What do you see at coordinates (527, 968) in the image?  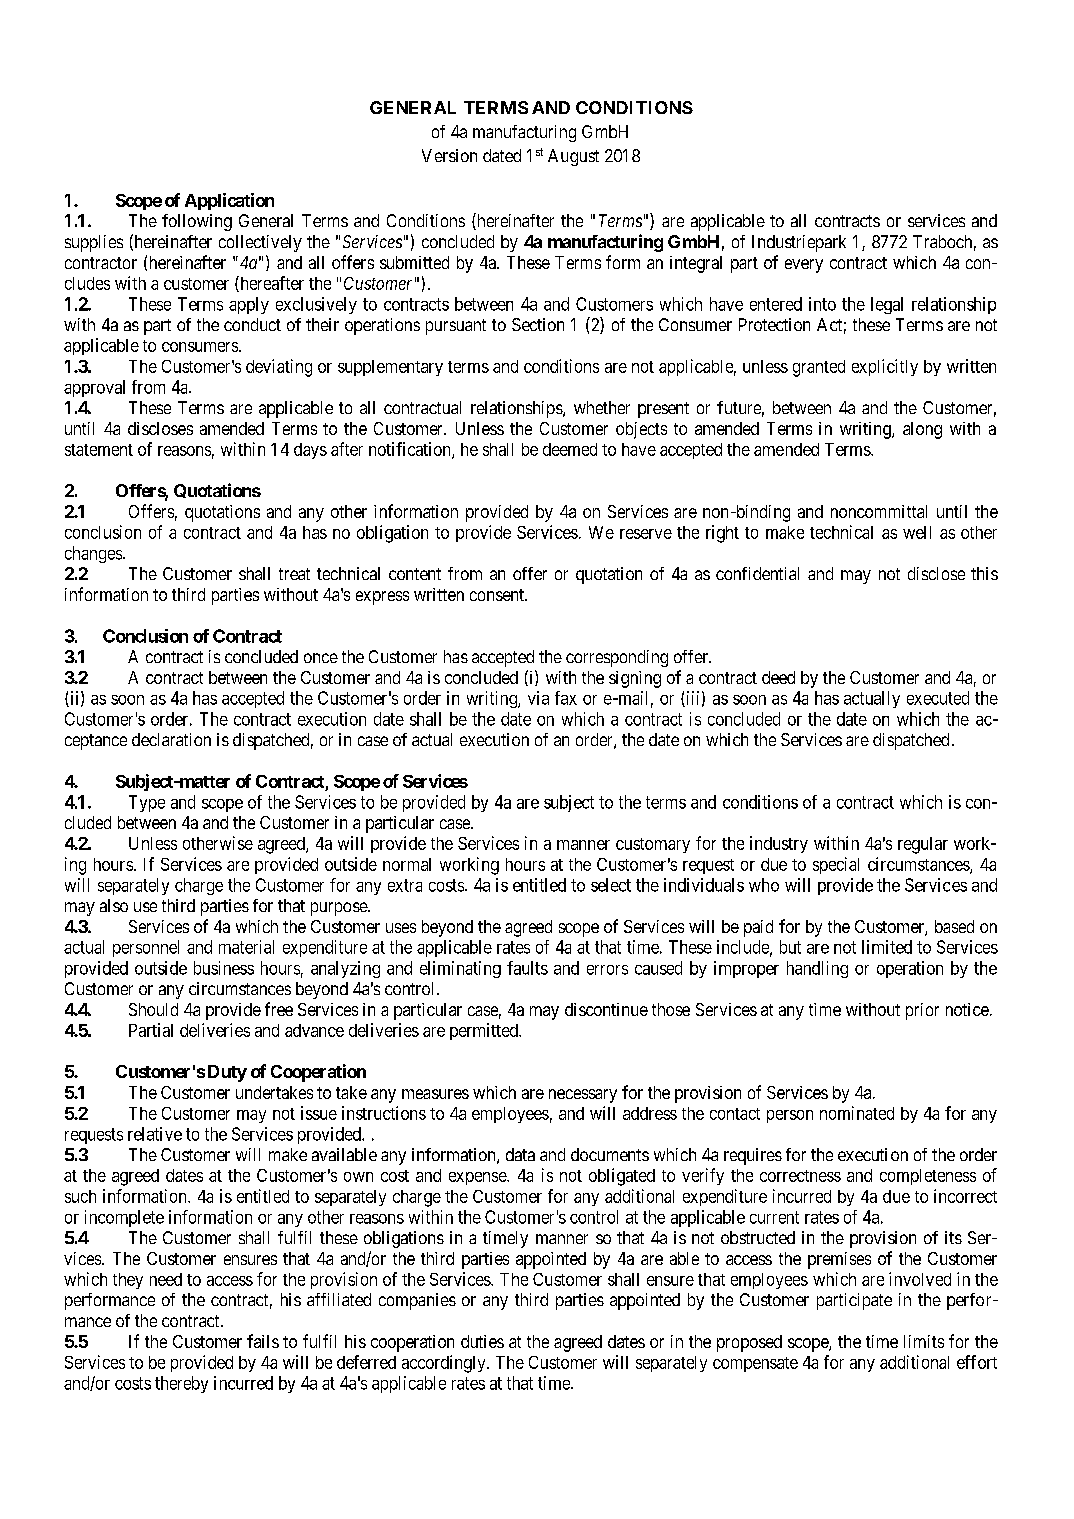 I see `faults` at bounding box center [527, 968].
